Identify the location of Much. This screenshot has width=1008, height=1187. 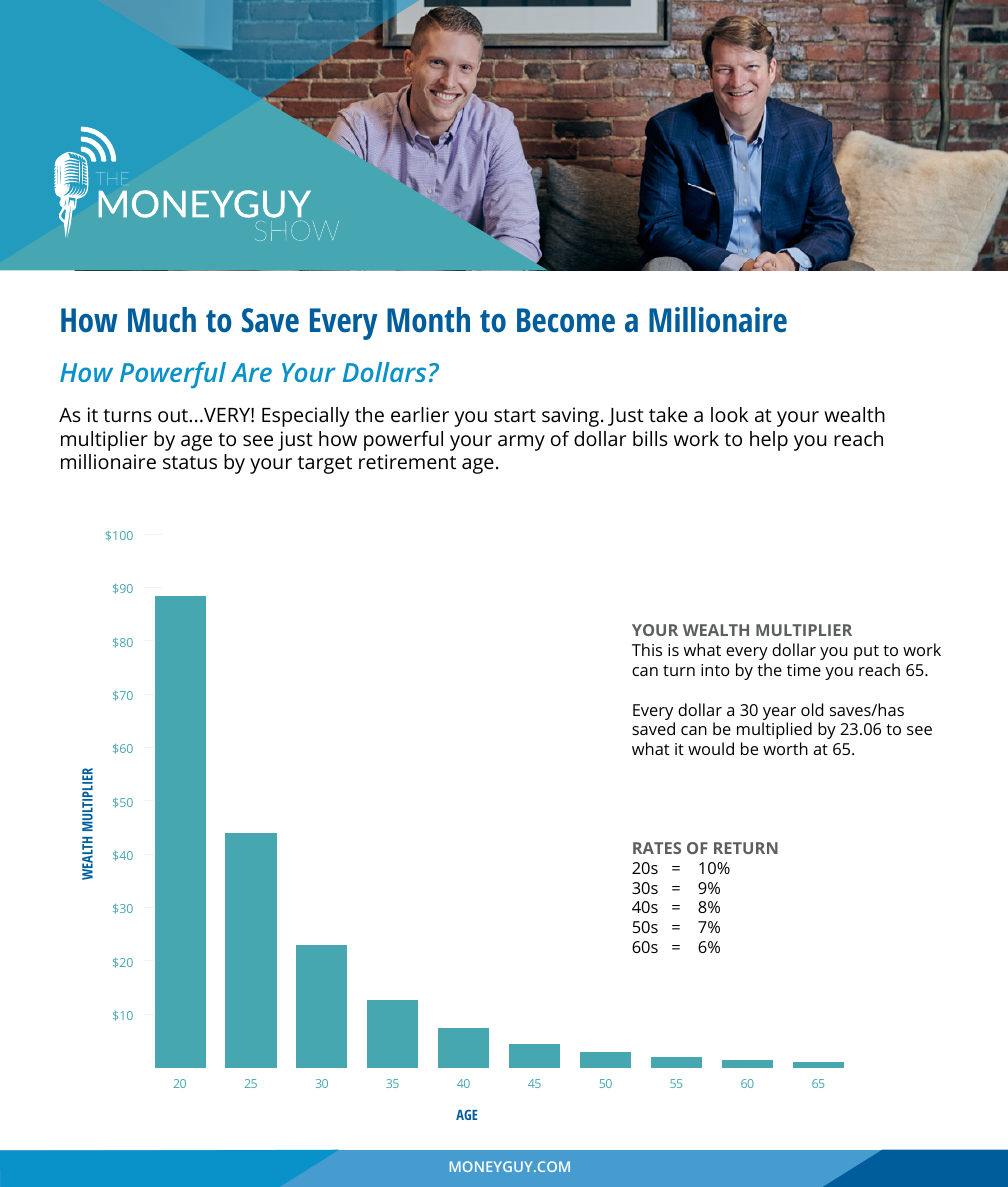
(162, 320).
